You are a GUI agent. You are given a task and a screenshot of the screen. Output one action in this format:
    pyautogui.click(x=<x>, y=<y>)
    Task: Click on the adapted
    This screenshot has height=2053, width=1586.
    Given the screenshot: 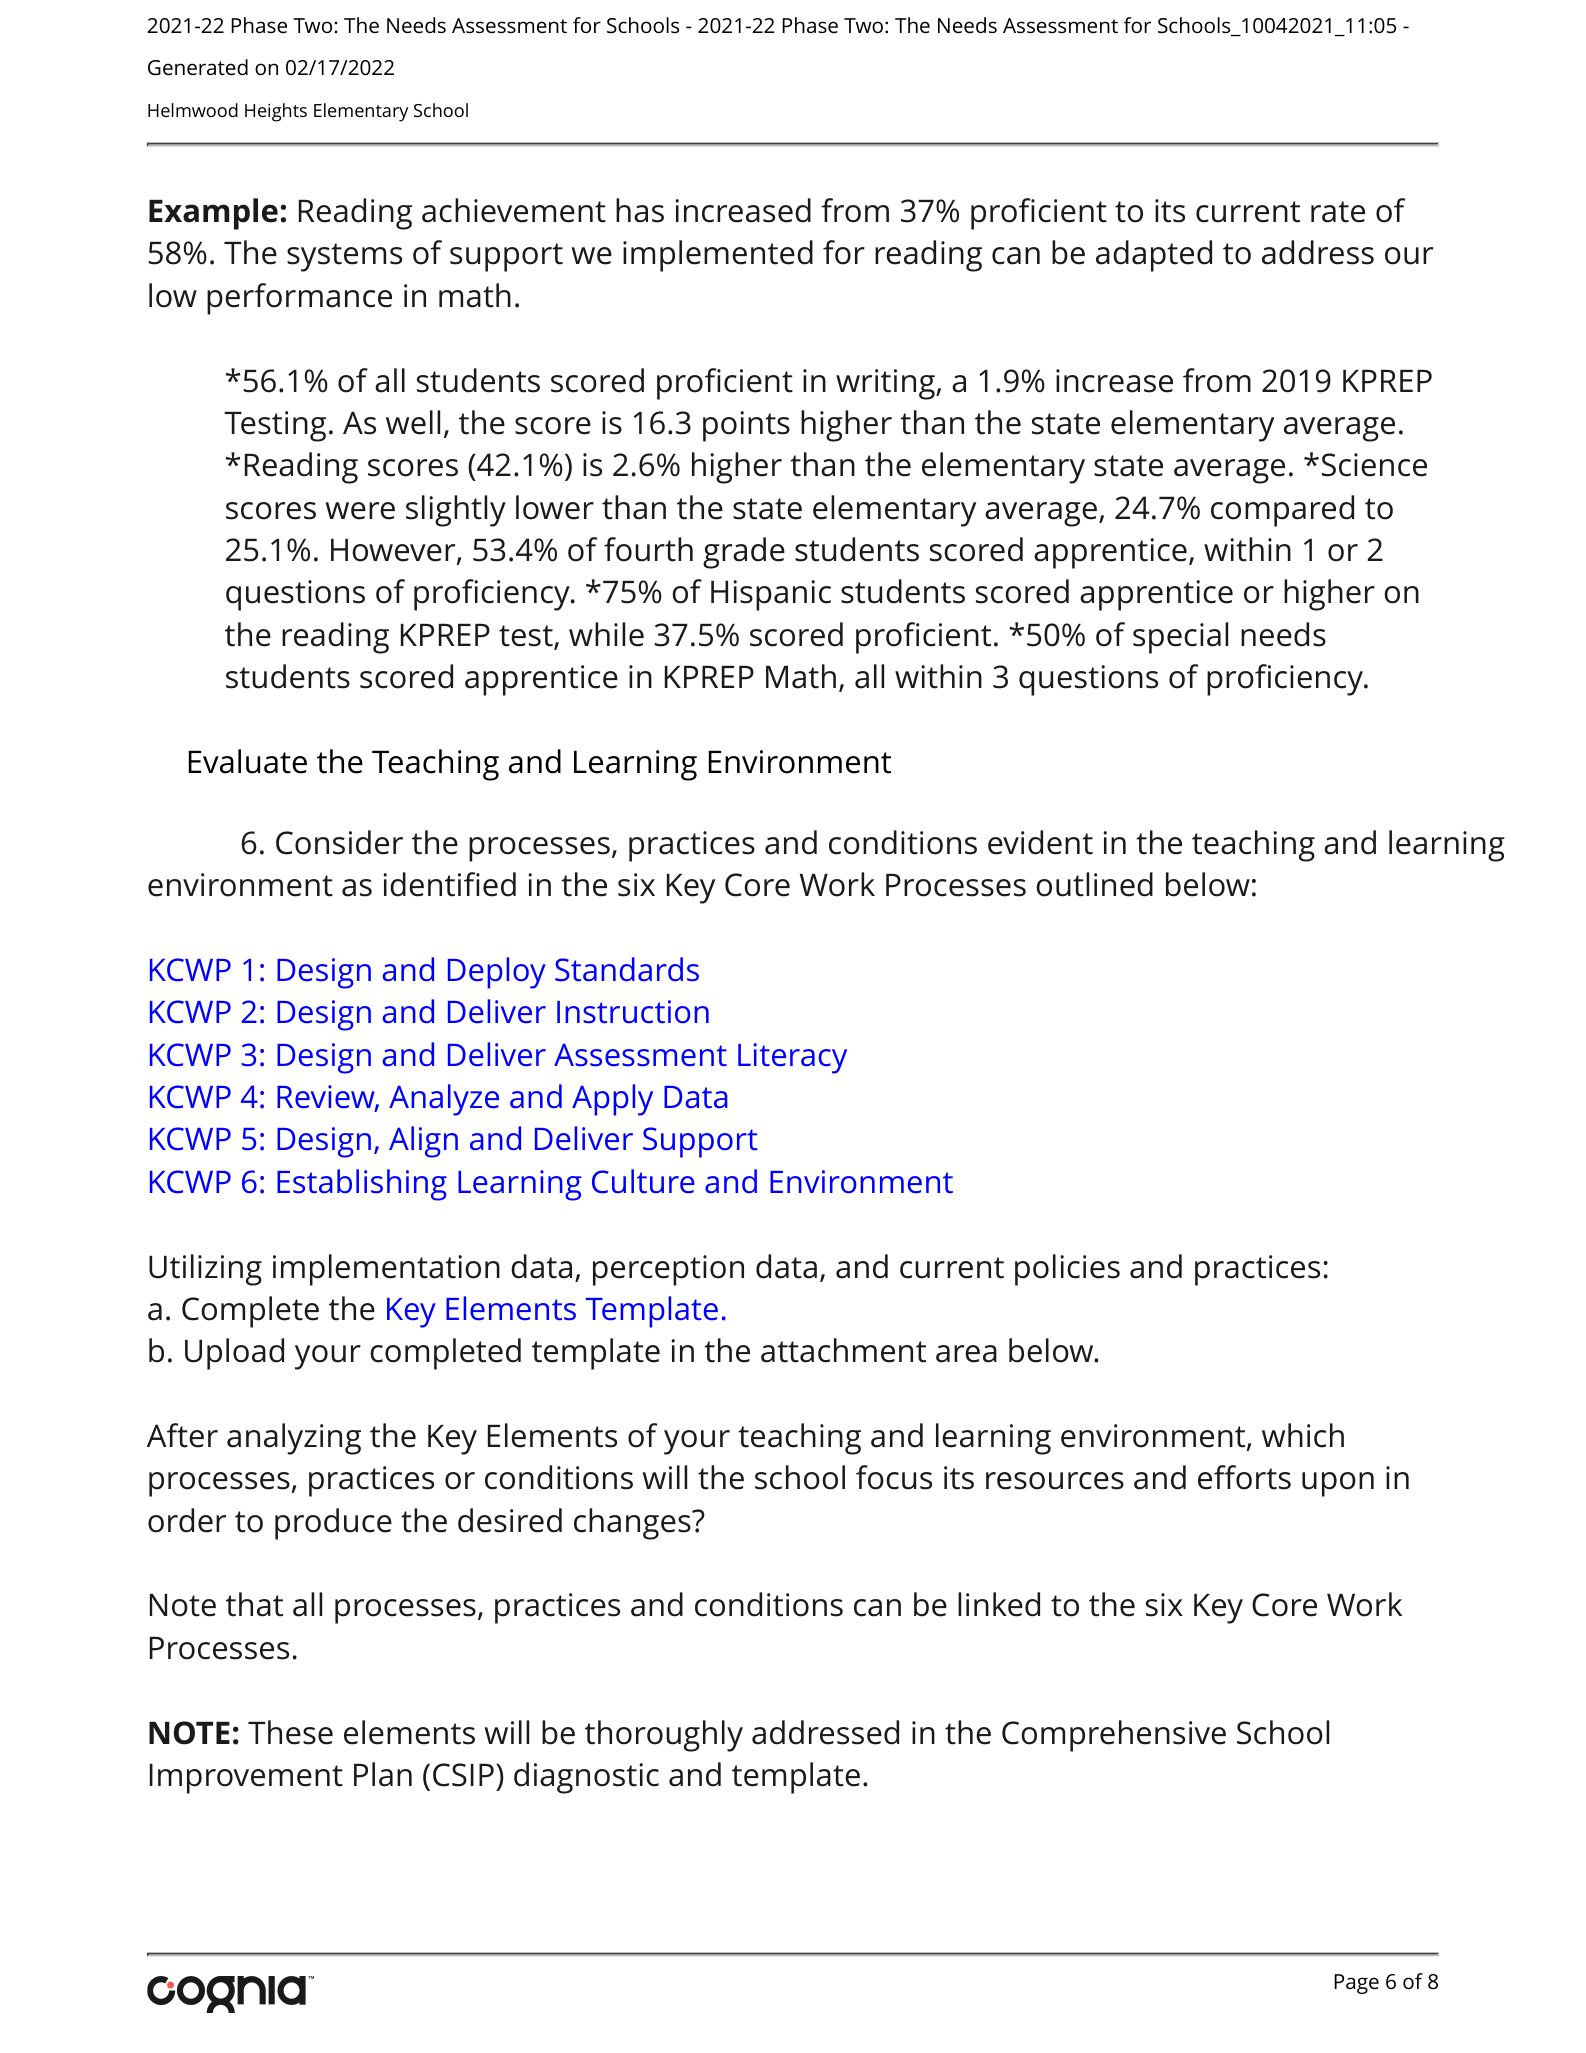 What is the action you would take?
    pyautogui.click(x=1154, y=256)
